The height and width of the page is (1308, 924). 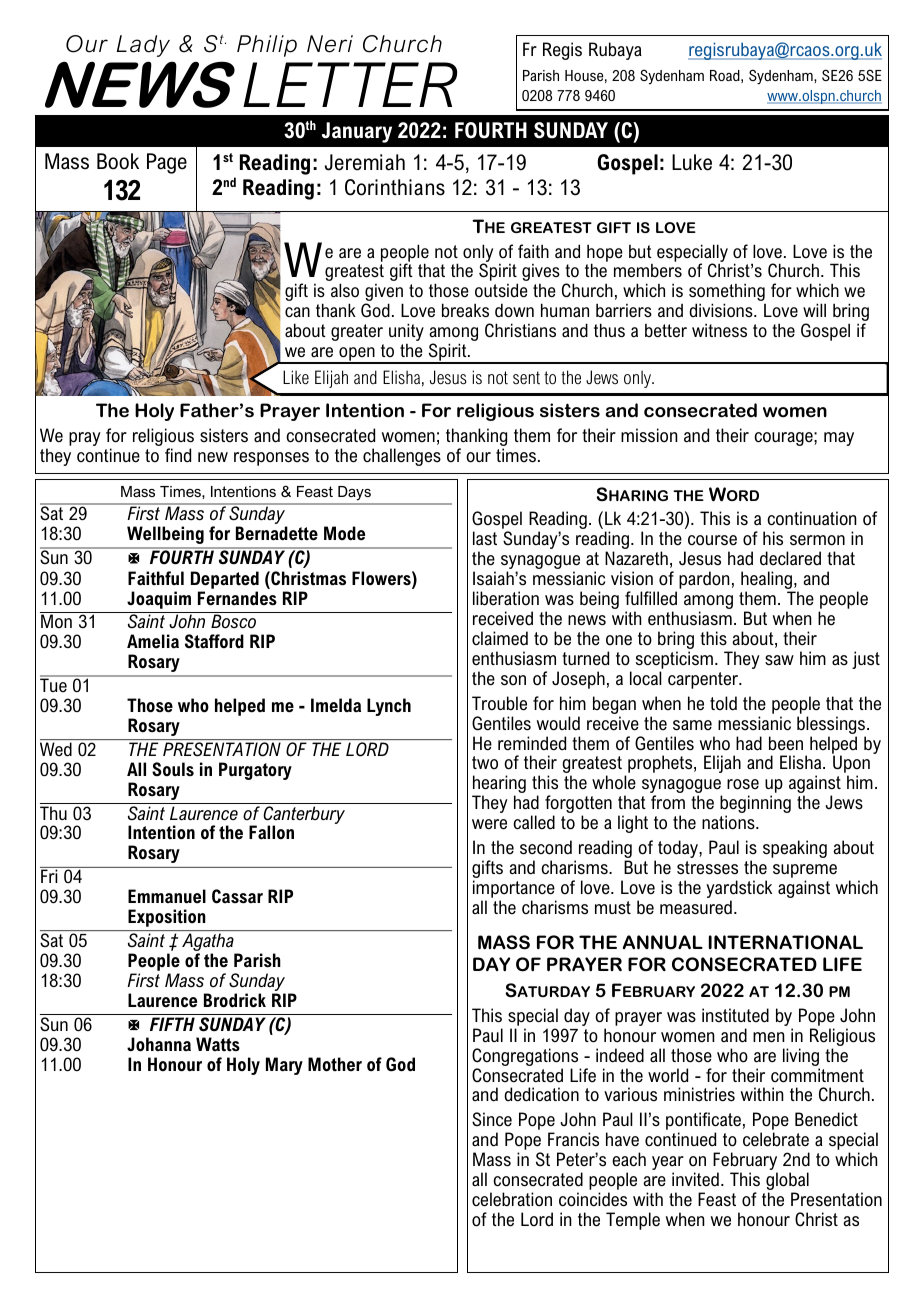 What do you see at coordinates (350, 84) in the page?
I see `LETTER` at bounding box center [350, 84].
